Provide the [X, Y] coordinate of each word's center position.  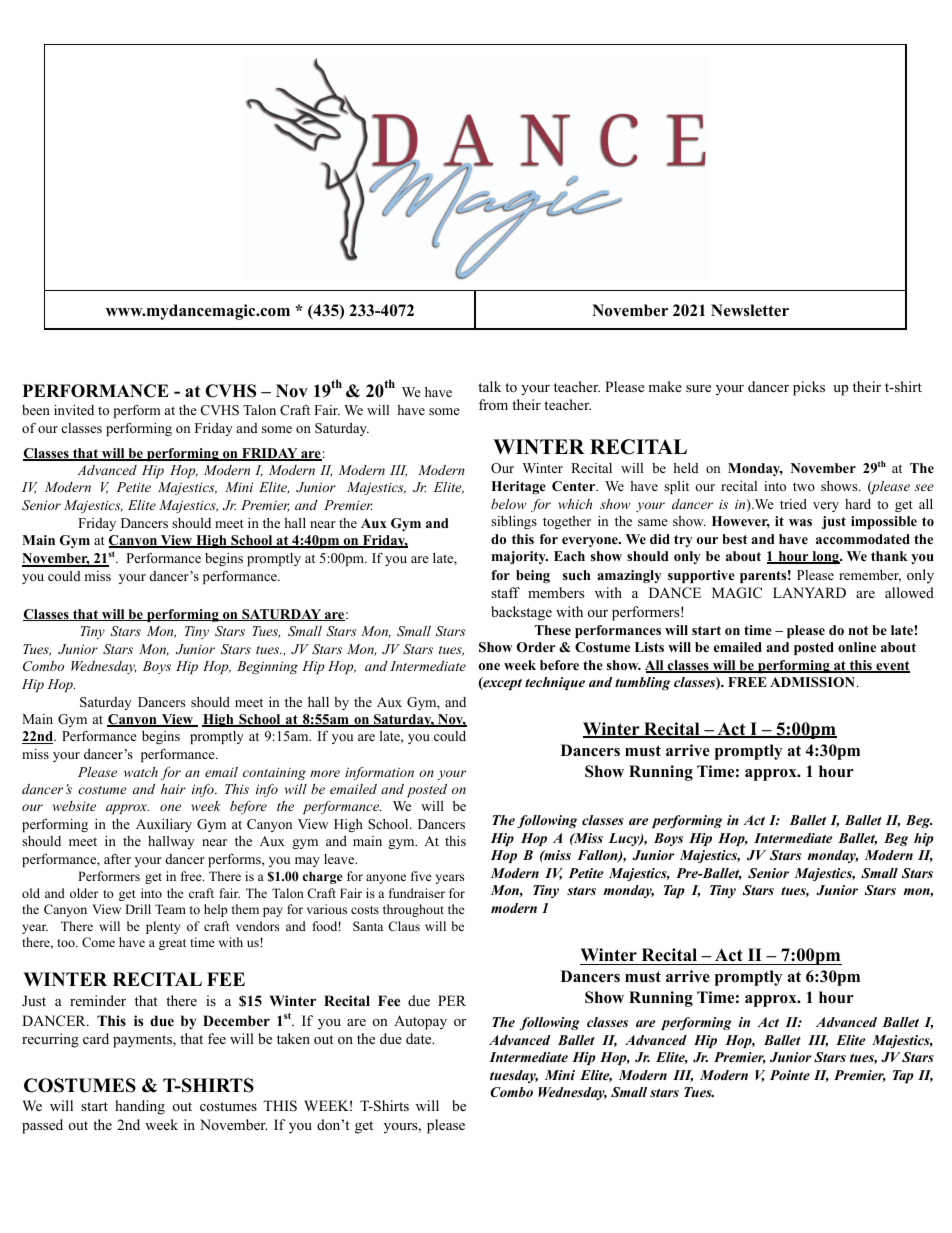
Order [536, 647]
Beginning [267, 667]
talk [489, 386]
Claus [404, 926]
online [857, 647]
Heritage [518, 487]
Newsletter [750, 310]
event [892, 667]
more [325, 773]
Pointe [790, 1075]
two [804, 486]
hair [173, 789]
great [172, 944]
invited [74, 410]
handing [140, 1107]
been [36, 410]
